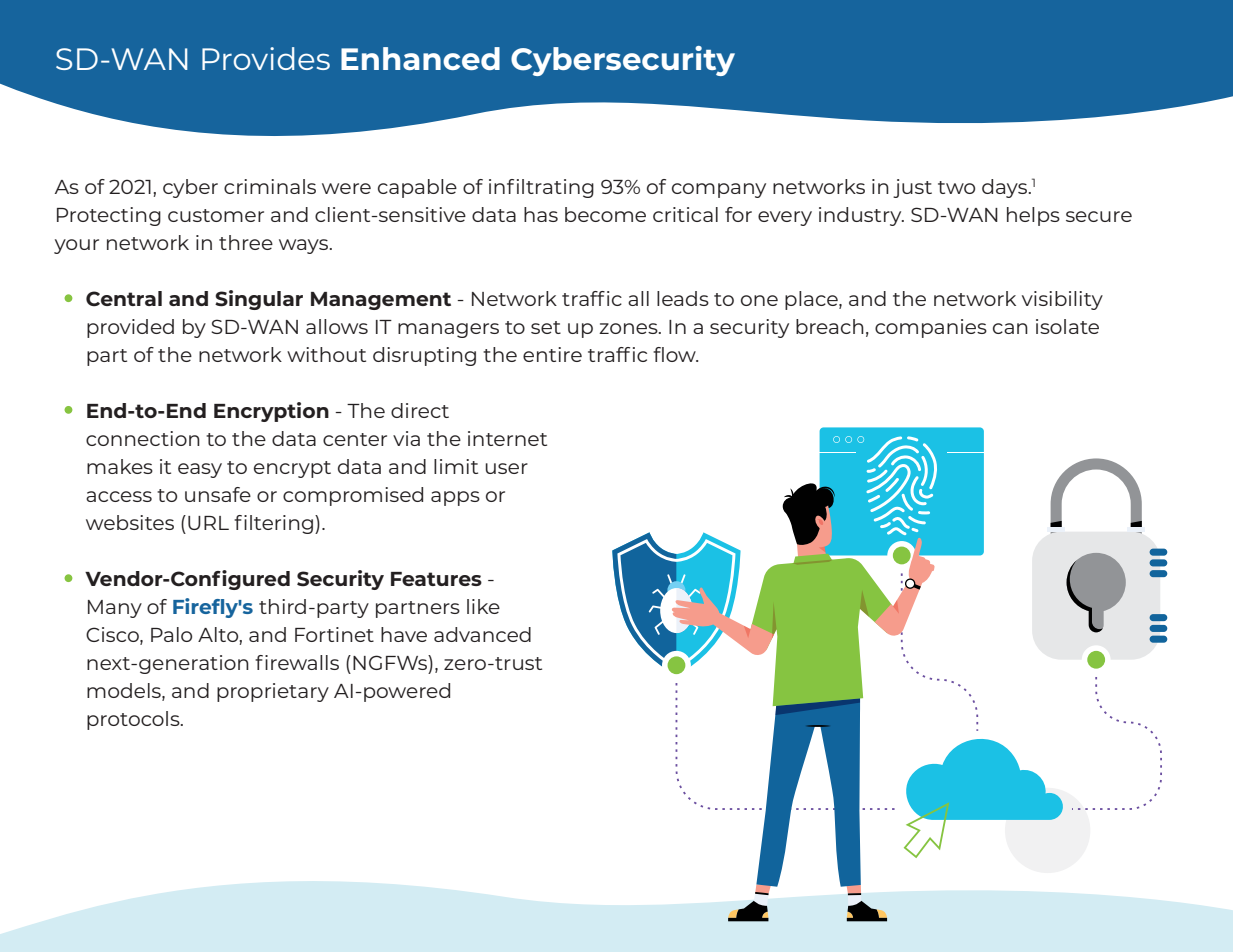 Image resolution: width=1233 pixels, height=952 pixels. Describe the element at coordinates (483, 606) in the document. I see `like` at that location.
